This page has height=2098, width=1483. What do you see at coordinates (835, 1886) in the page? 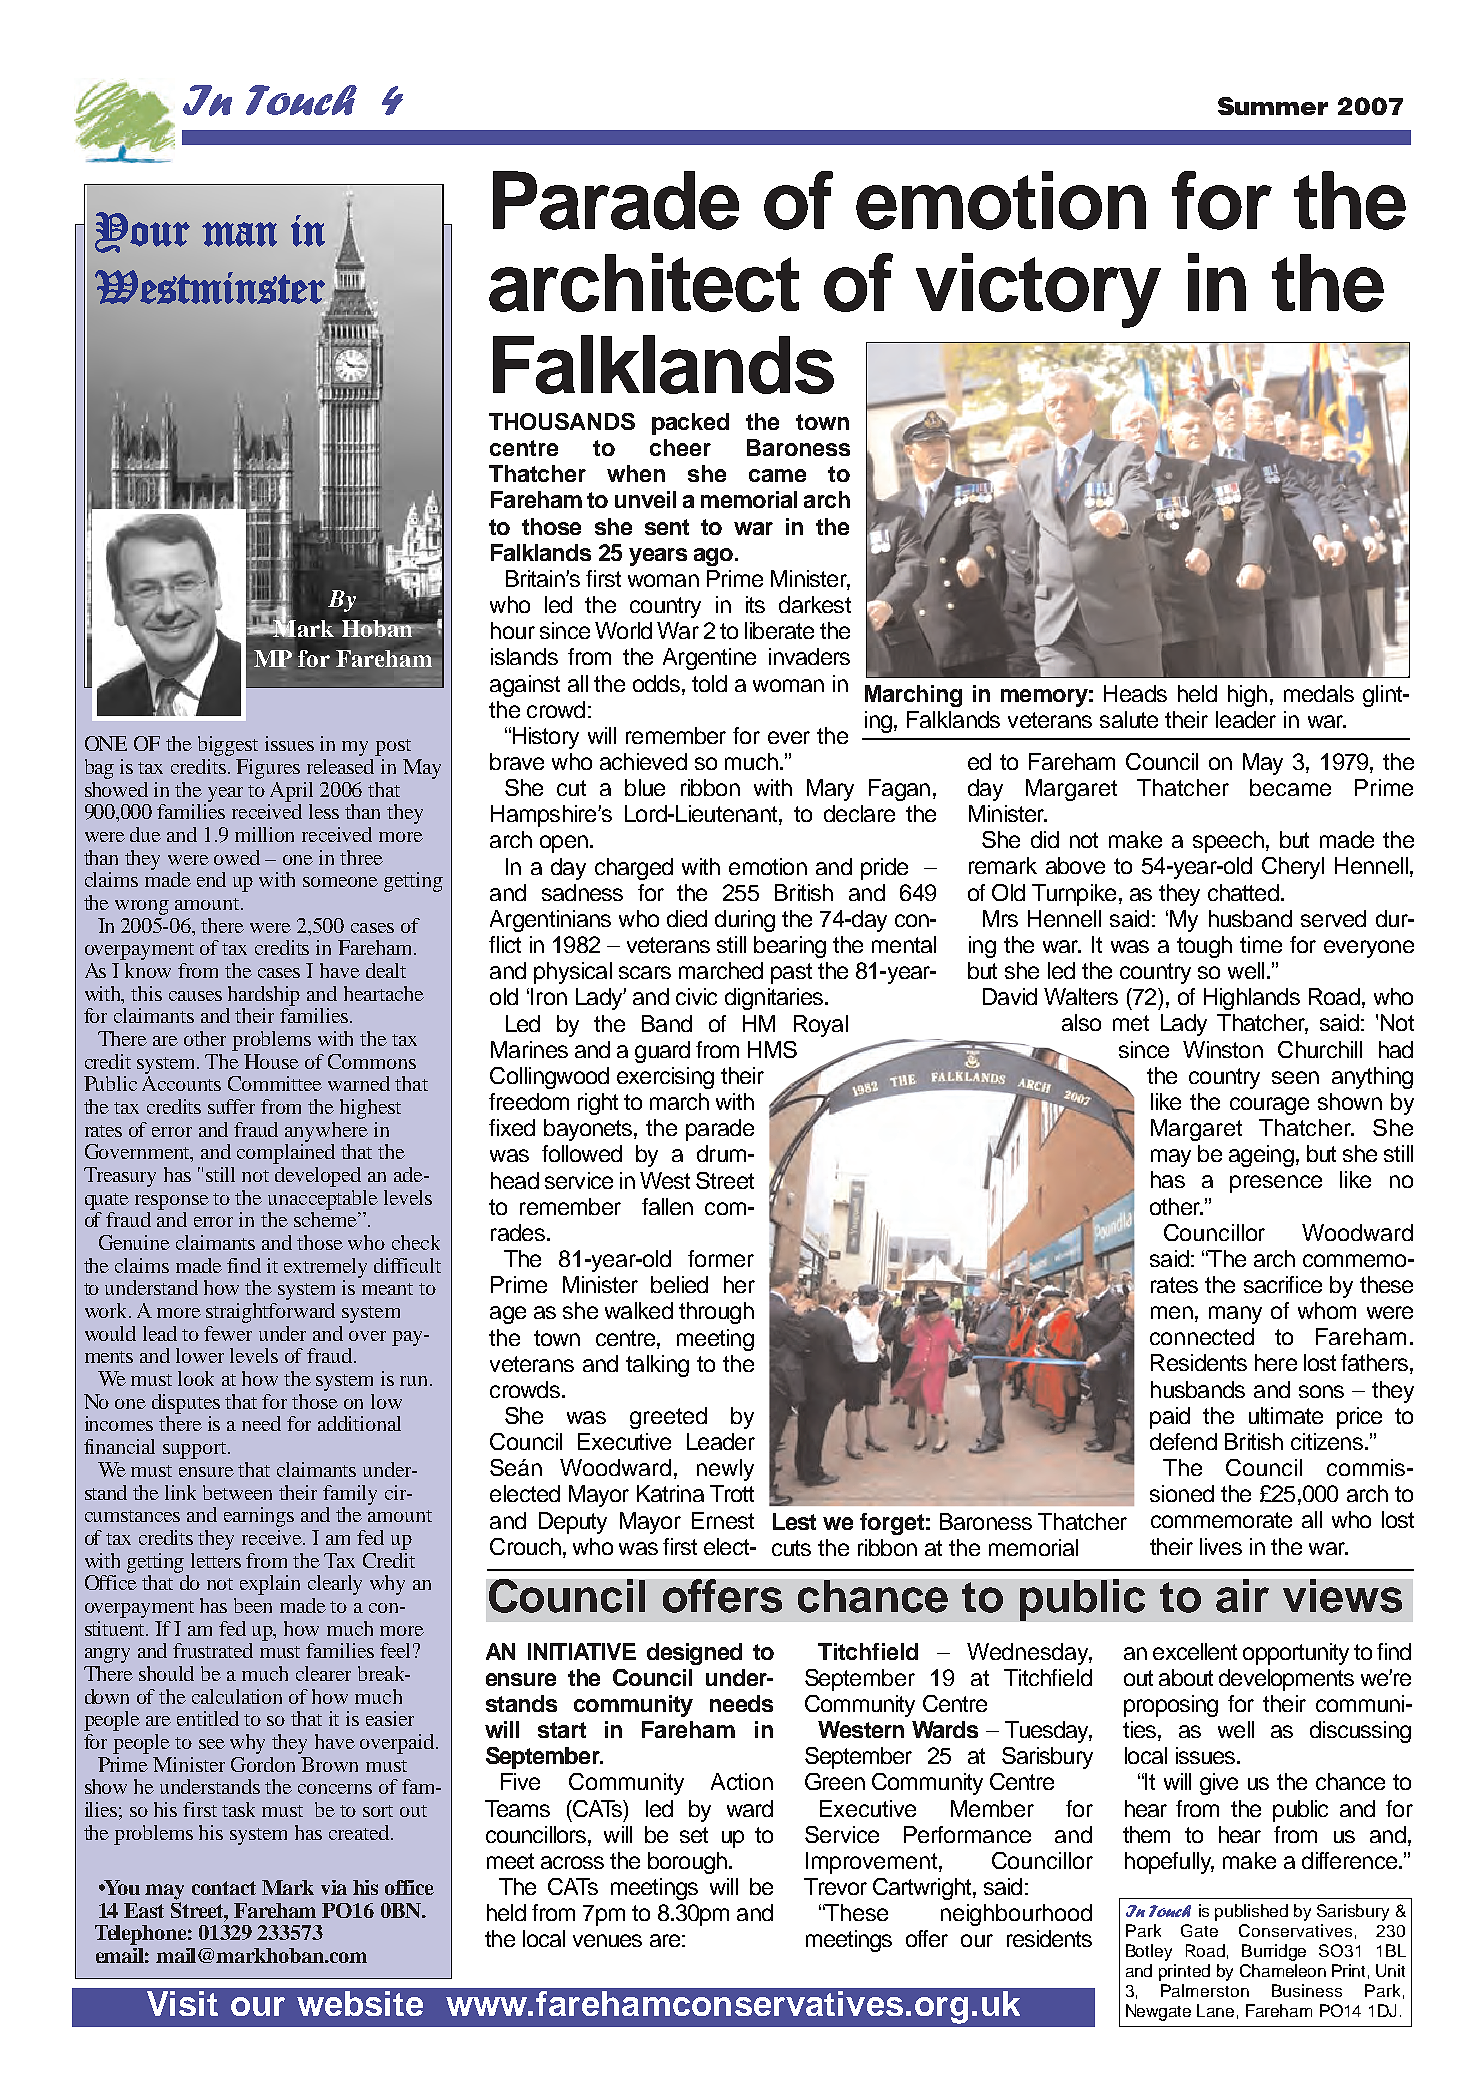
I see `Trevor` at bounding box center [835, 1886].
